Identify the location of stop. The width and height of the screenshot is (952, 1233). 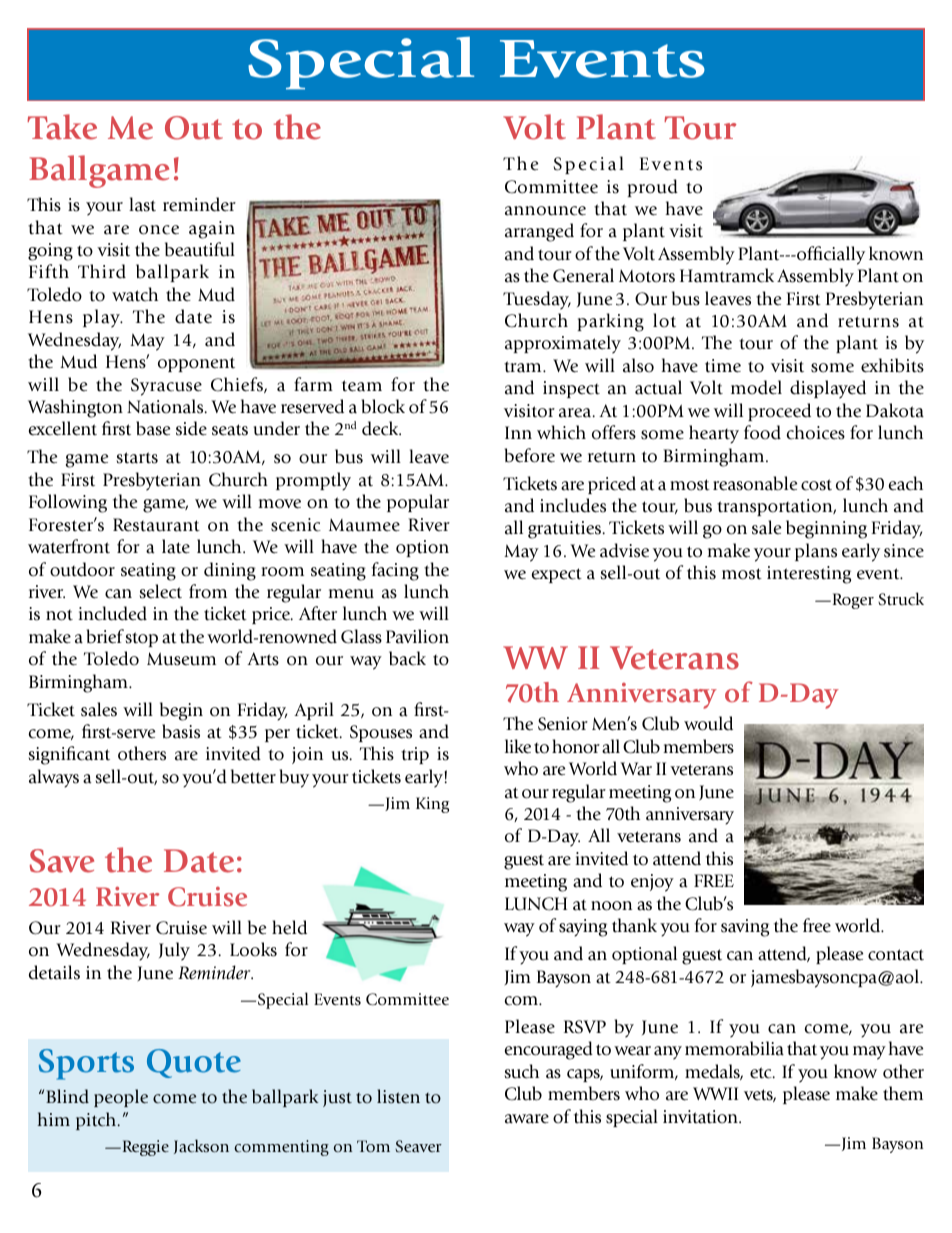
(141, 639).
